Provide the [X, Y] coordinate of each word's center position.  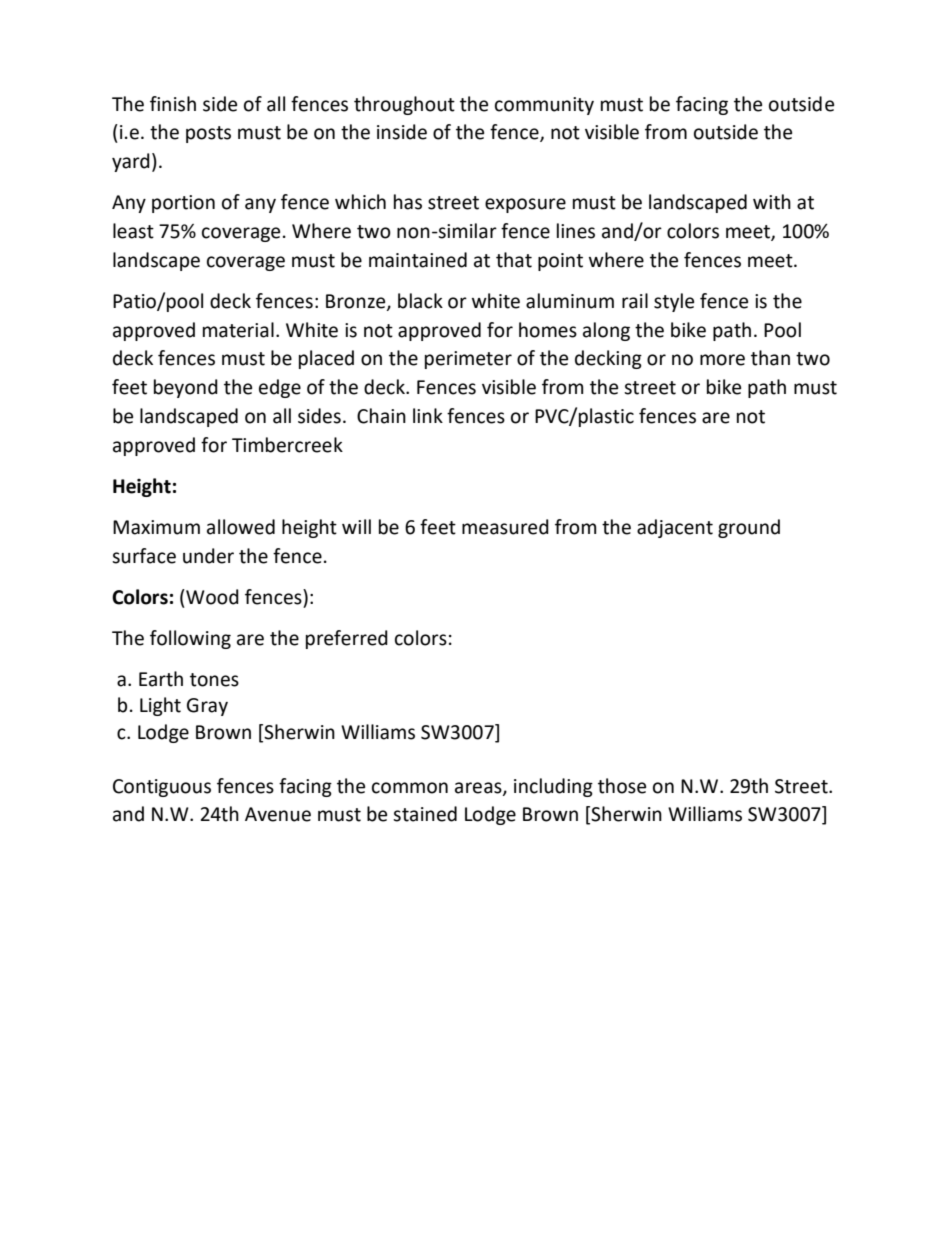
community [544, 106]
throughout [404, 105]
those [622, 786]
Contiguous [162, 788]
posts [208, 134]
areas [479, 788]
